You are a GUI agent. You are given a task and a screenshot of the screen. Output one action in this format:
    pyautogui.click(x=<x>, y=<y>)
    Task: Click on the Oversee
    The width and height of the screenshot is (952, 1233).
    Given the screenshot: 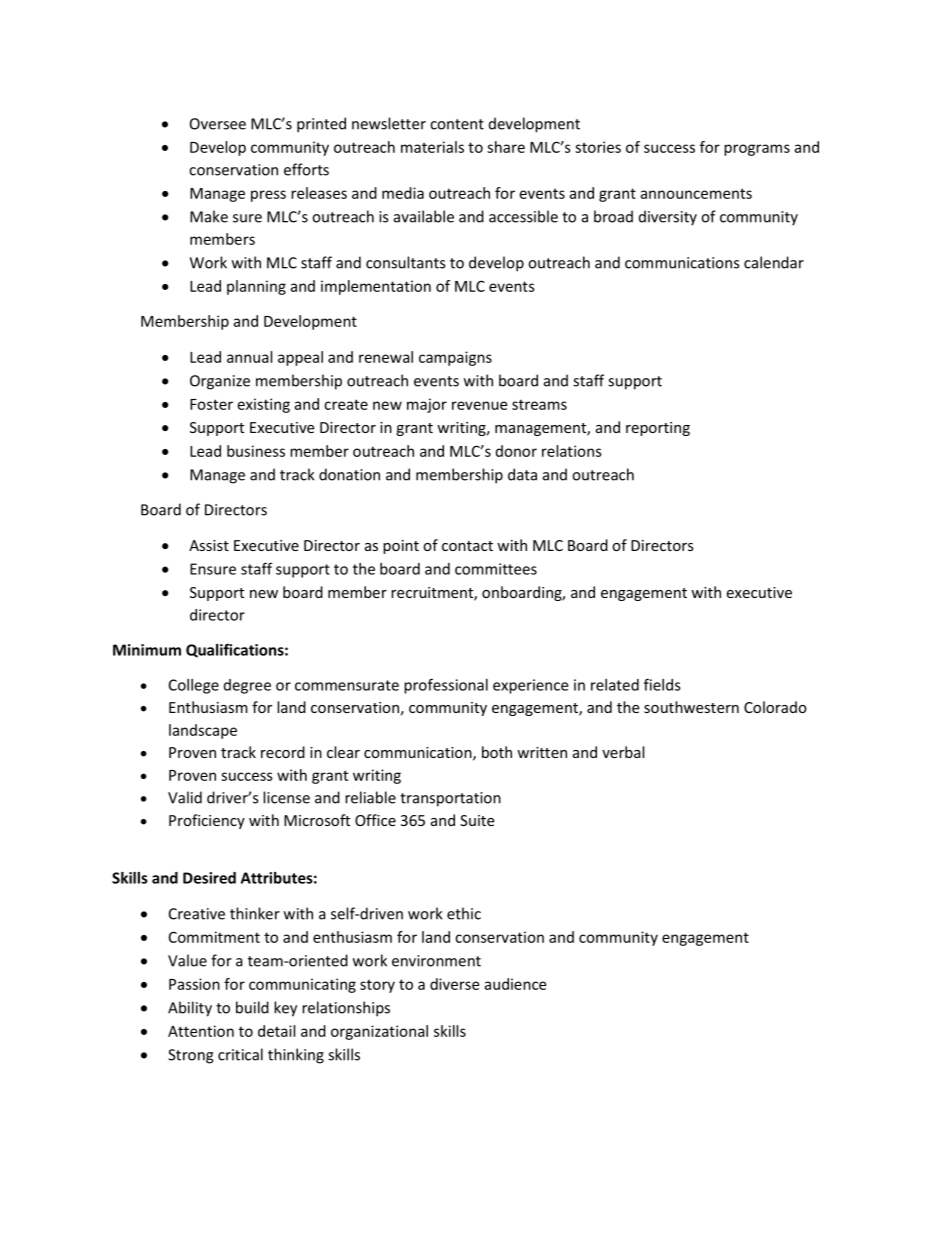 What is the action you would take?
    pyautogui.click(x=218, y=124)
